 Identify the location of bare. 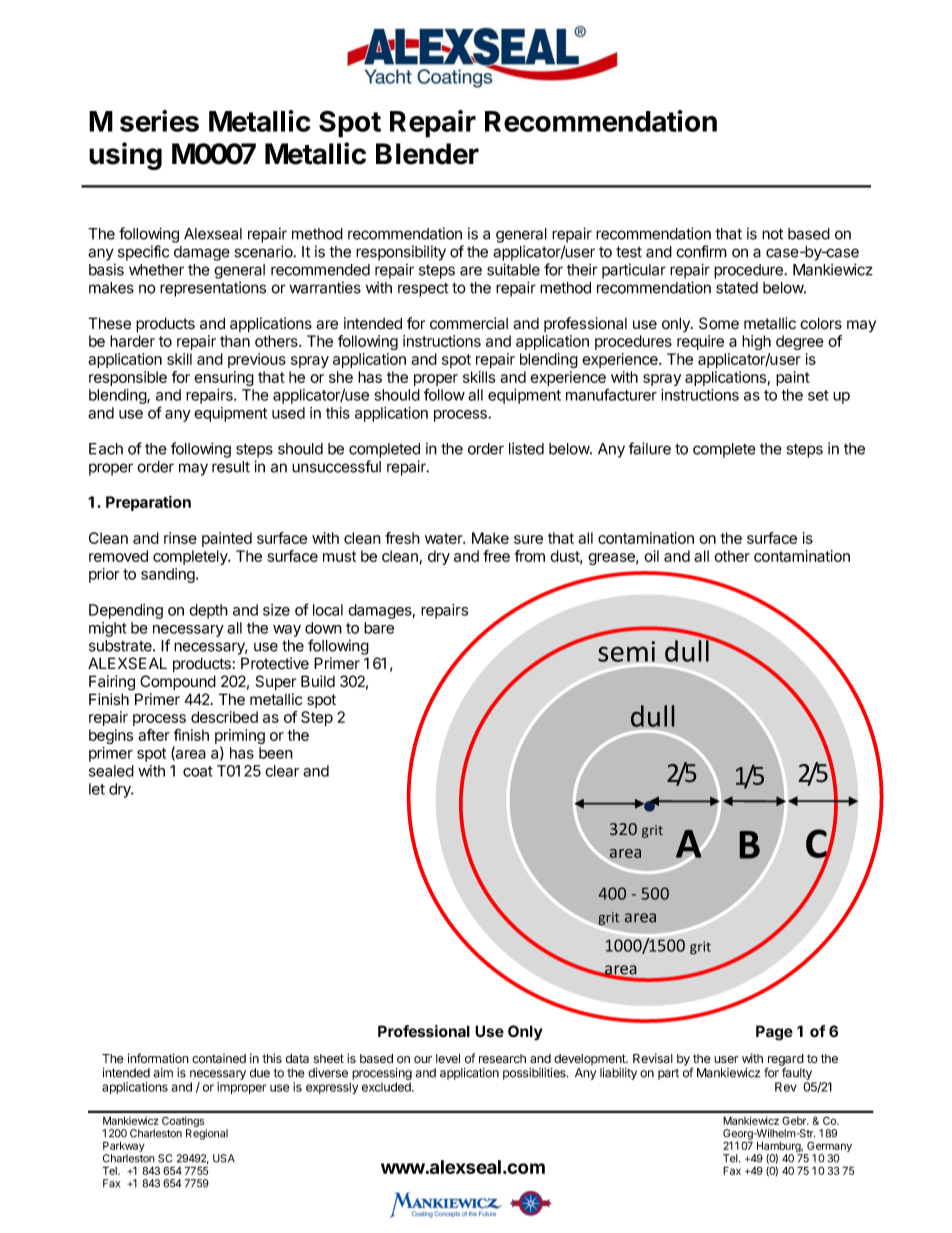
(379, 628).
